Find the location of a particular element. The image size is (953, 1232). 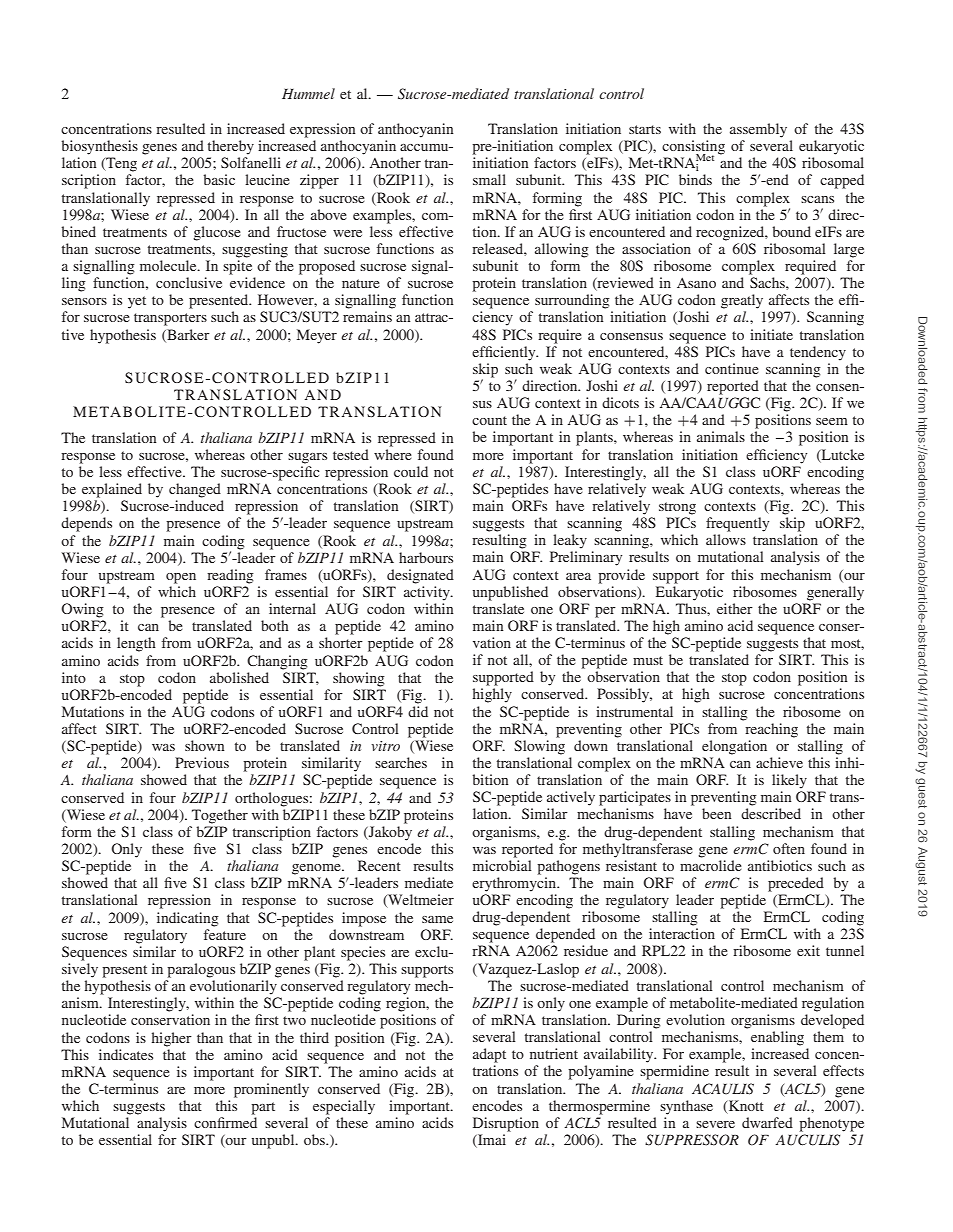

microbial is located at coordinates (502, 865).
